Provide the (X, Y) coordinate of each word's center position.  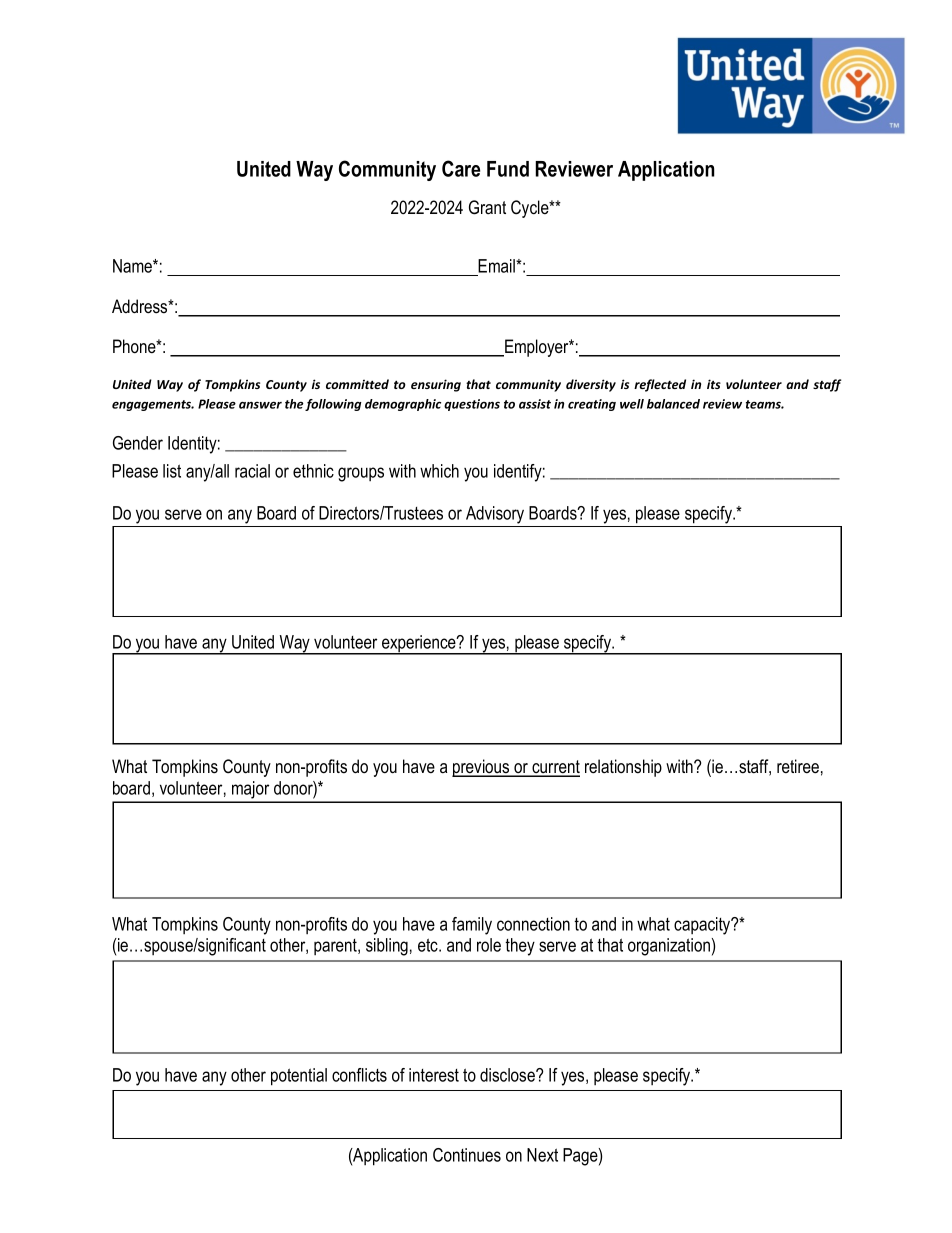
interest (434, 1075)
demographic (403, 405)
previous (482, 768)
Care (461, 168)
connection (533, 924)
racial (252, 471)
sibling (387, 947)
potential (299, 1077)
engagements (153, 405)
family (472, 926)
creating (592, 405)
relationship (623, 768)
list (172, 471)
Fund (508, 169)
